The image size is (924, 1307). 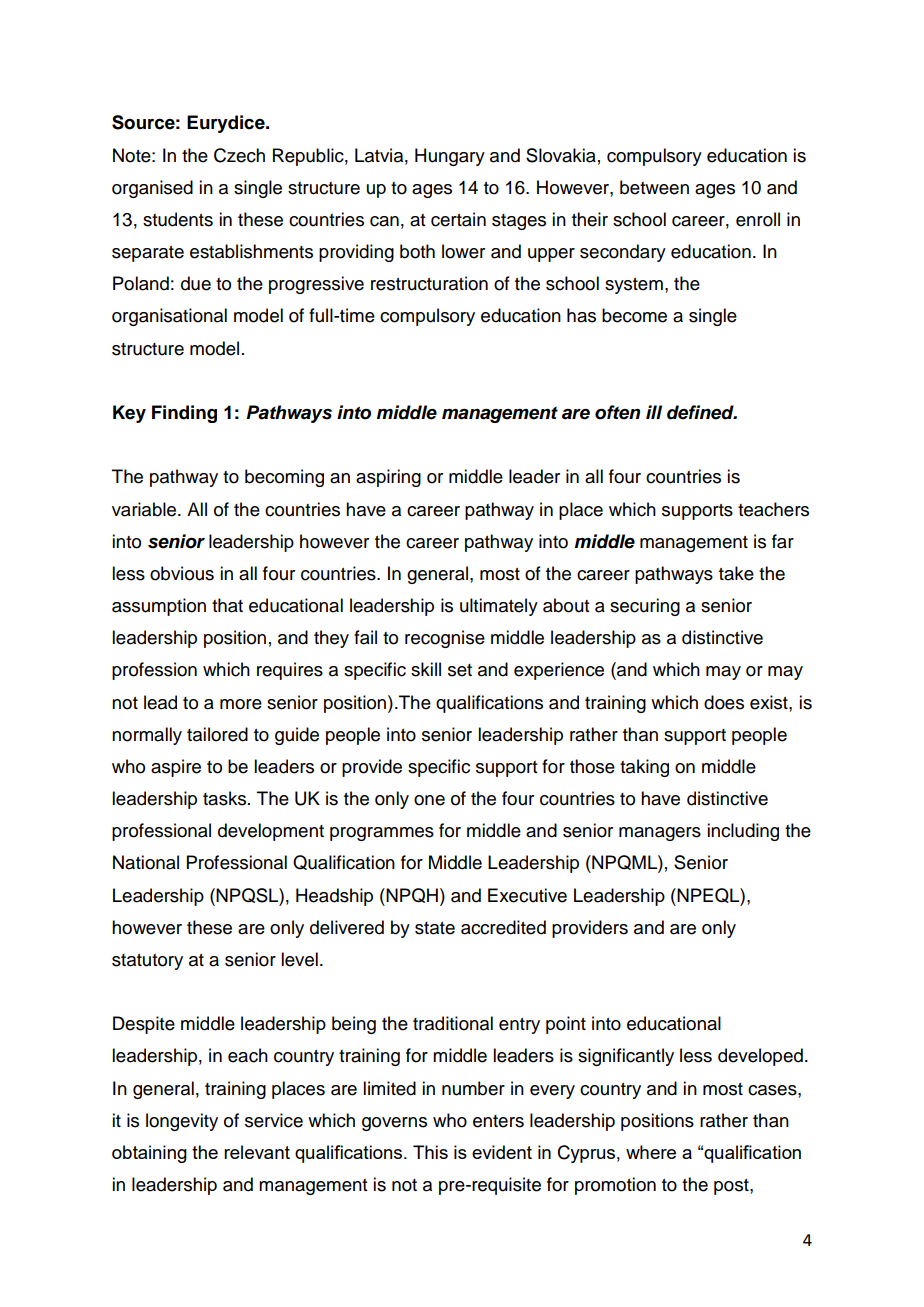 What do you see at coordinates (743, 832) in the screenshot?
I see `including` at bounding box center [743, 832].
